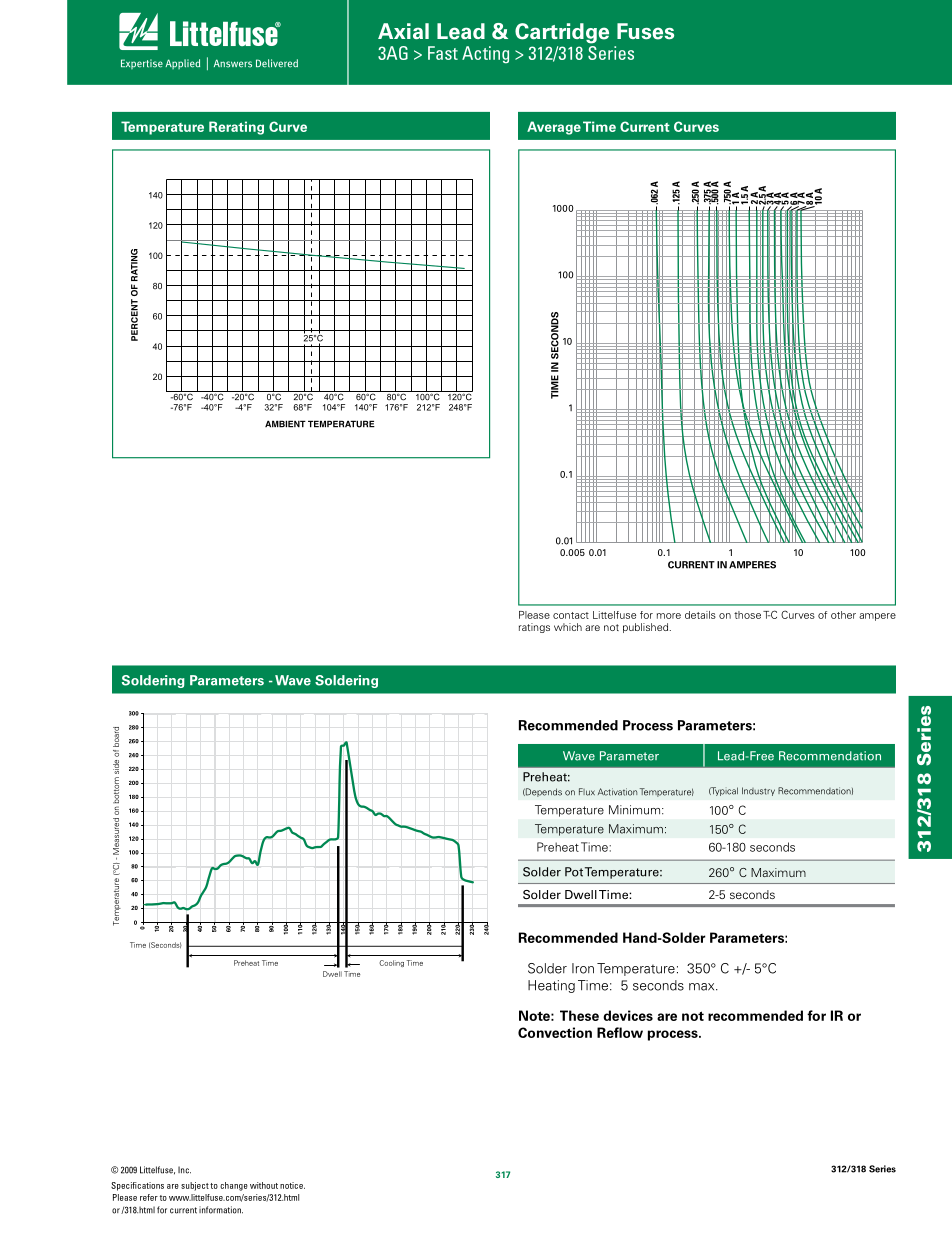  What do you see at coordinates (700, 615) in the image?
I see `details` at bounding box center [700, 615].
